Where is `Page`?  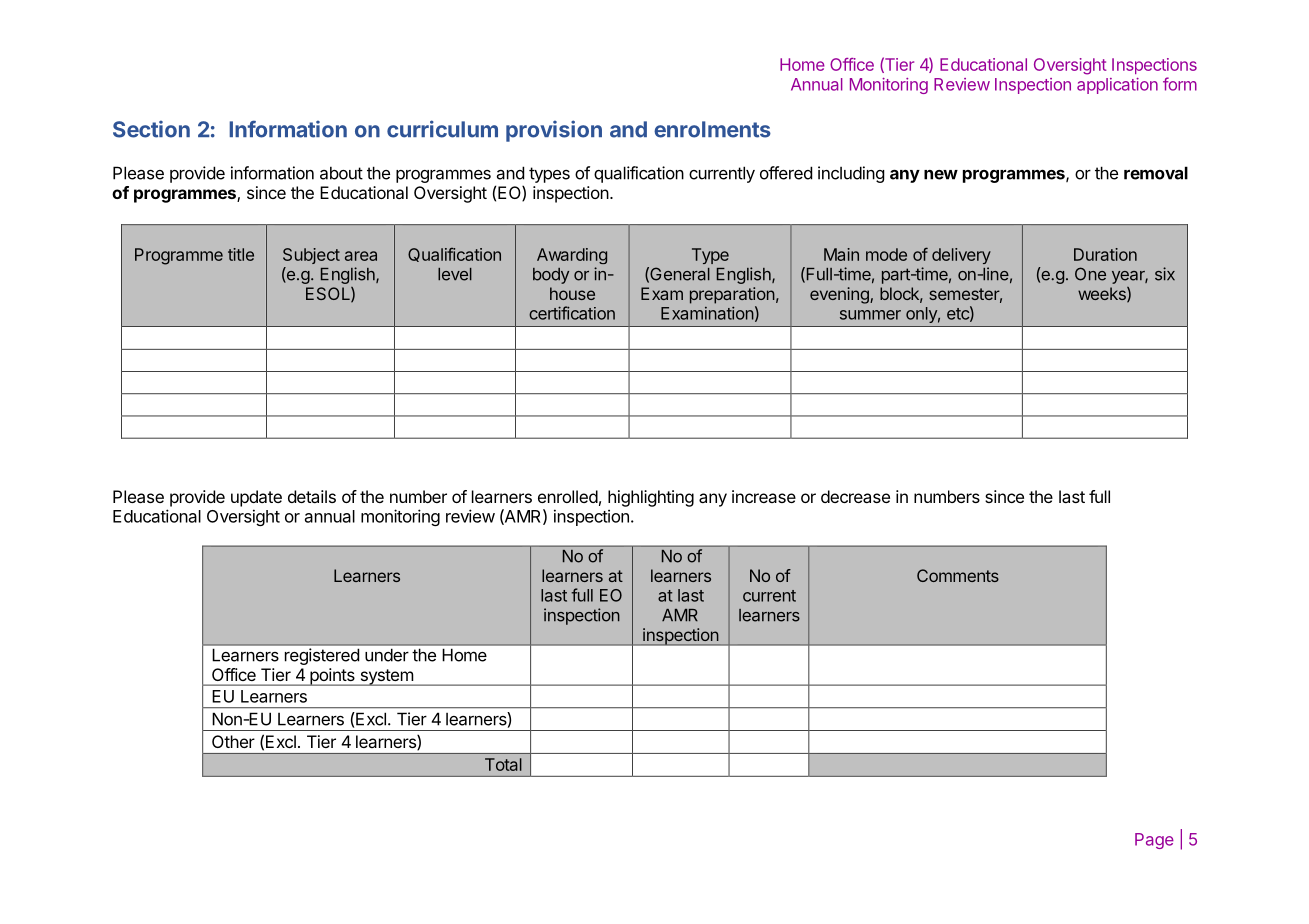
Page is located at coordinates (1154, 841).
